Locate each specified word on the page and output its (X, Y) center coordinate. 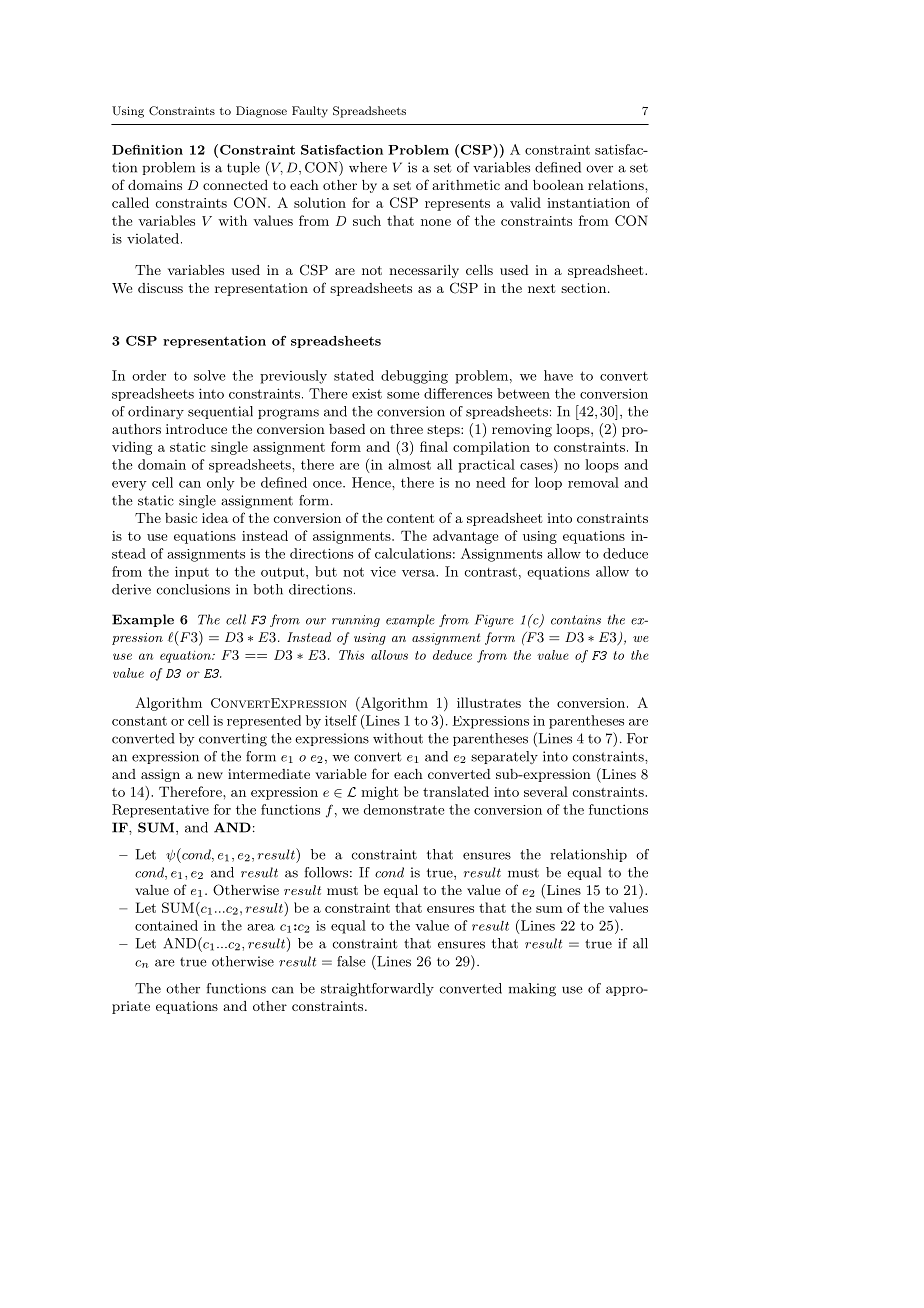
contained (166, 925)
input (192, 572)
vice (383, 571)
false (351, 961)
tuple (243, 168)
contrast (490, 572)
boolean (558, 185)
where (368, 167)
